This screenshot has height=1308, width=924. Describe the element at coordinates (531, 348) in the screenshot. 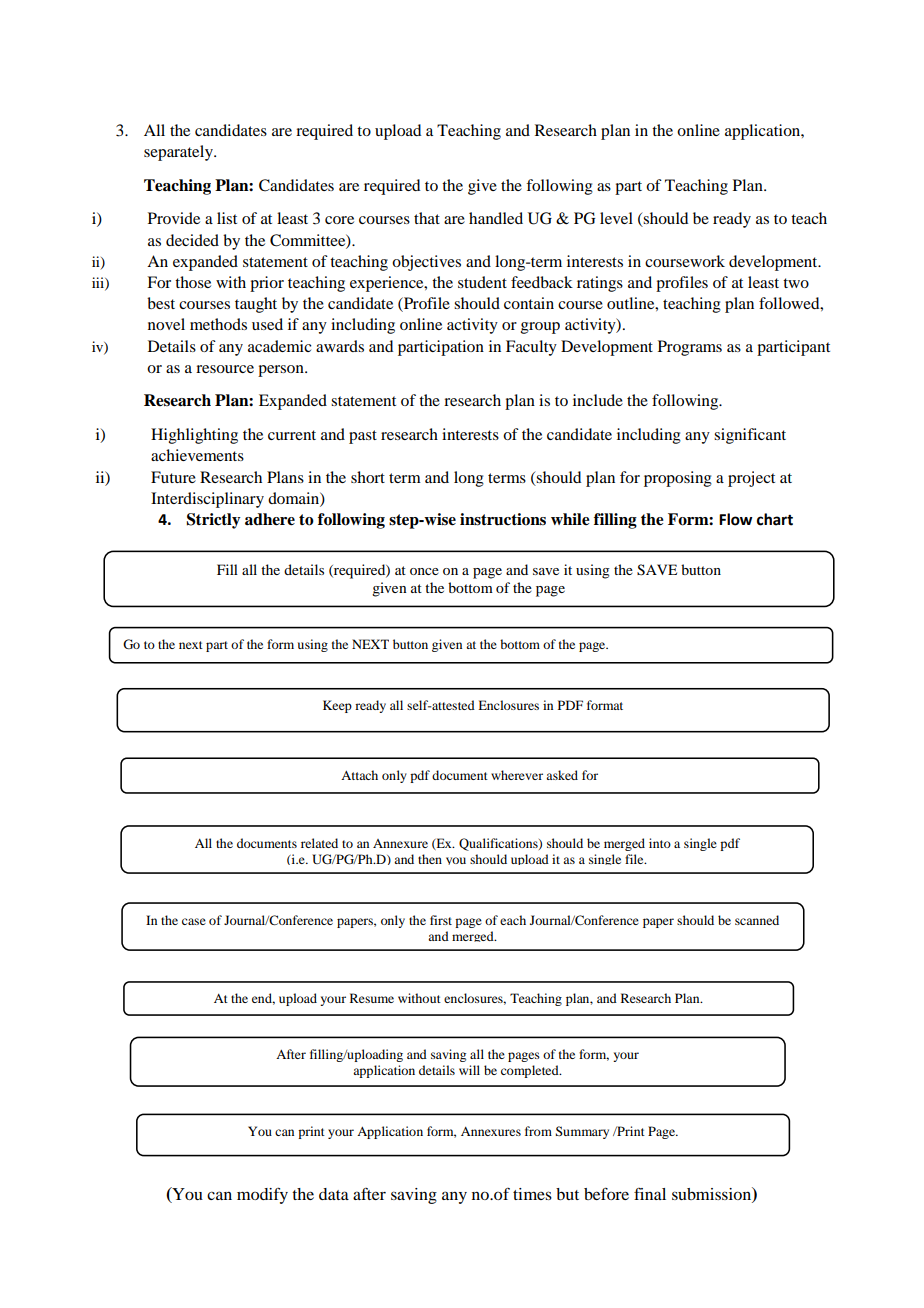

I see `Faculty` at that location.
